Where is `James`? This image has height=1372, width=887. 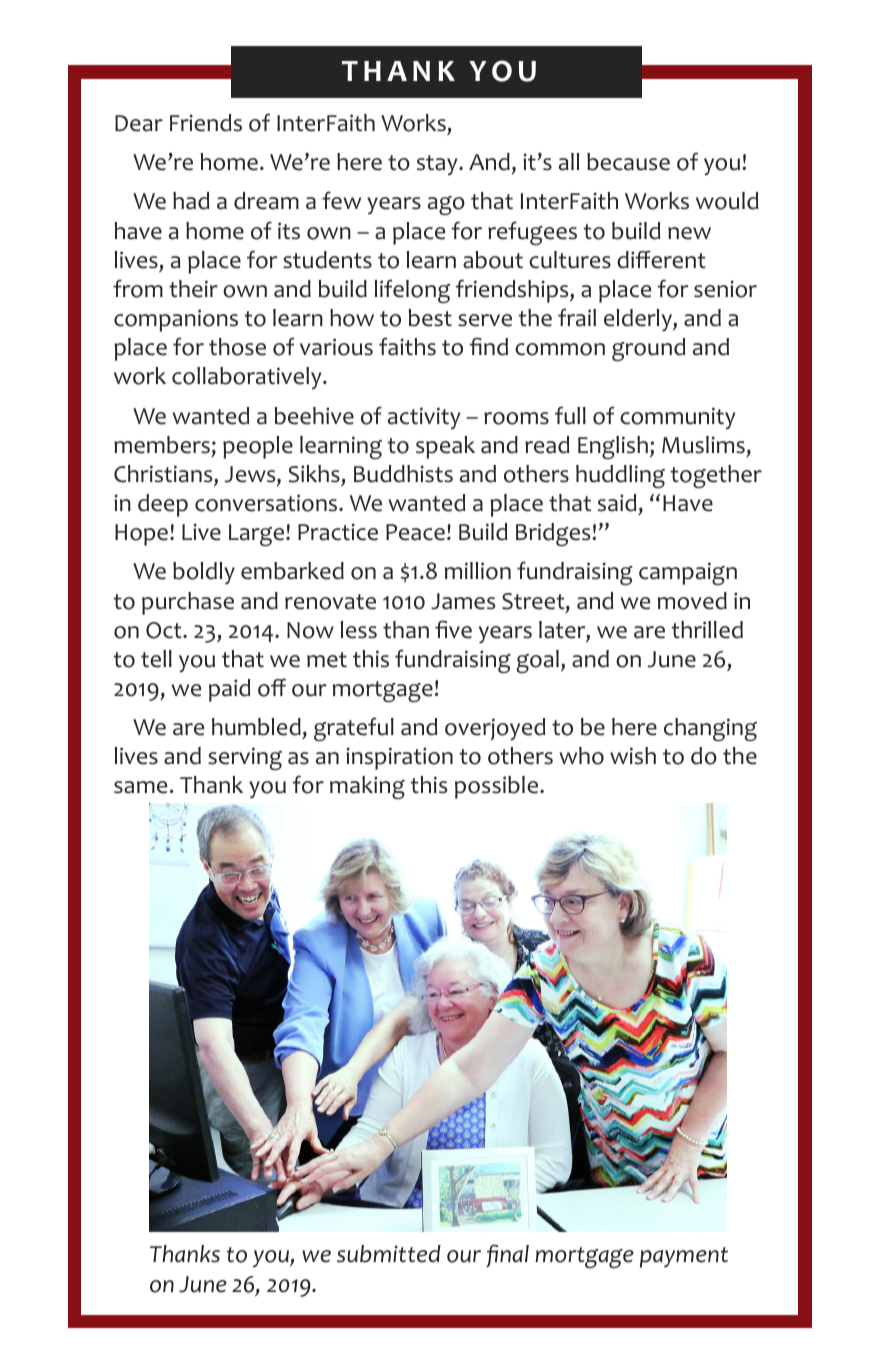 James is located at coordinates (463, 601).
